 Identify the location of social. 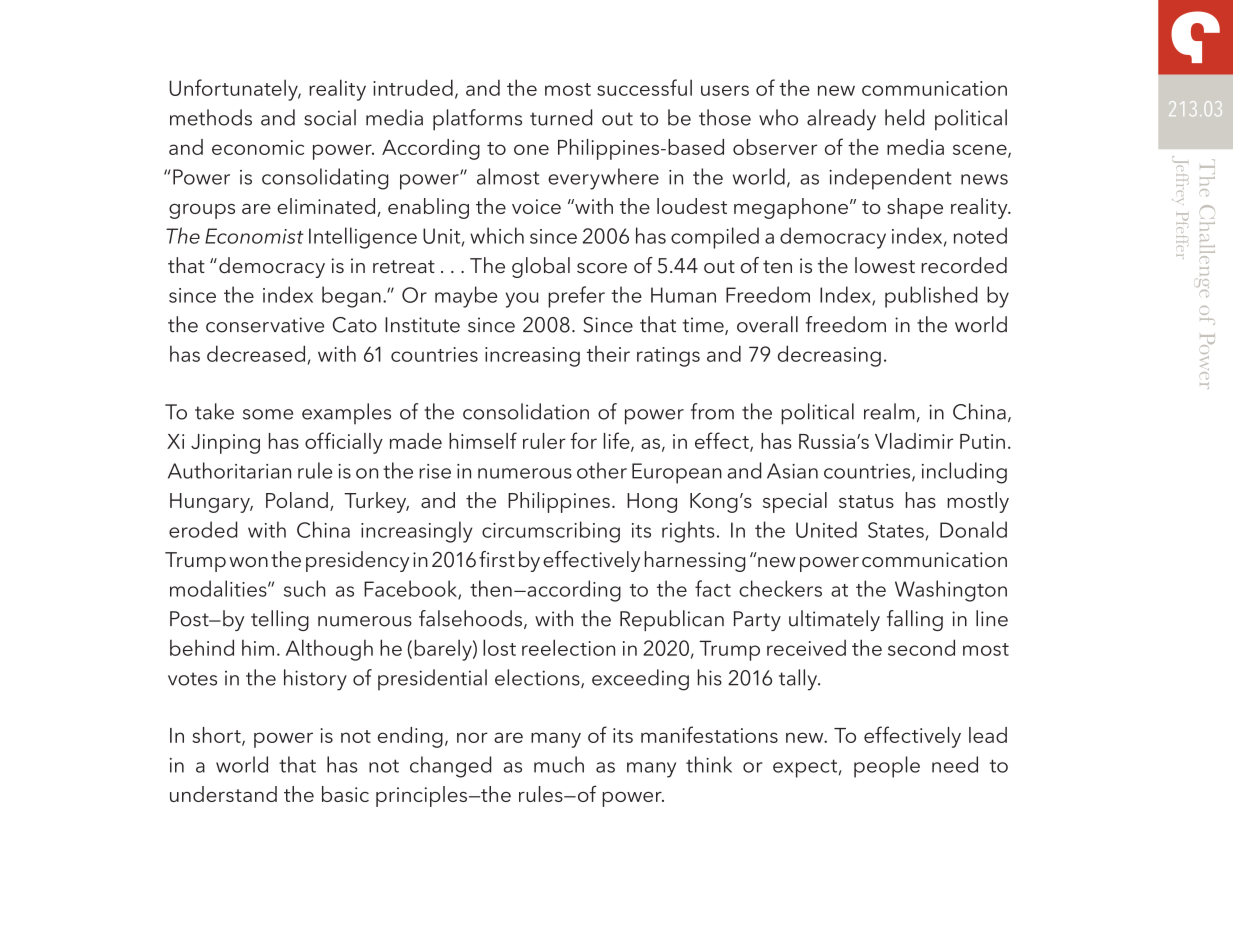
(330, 117).
